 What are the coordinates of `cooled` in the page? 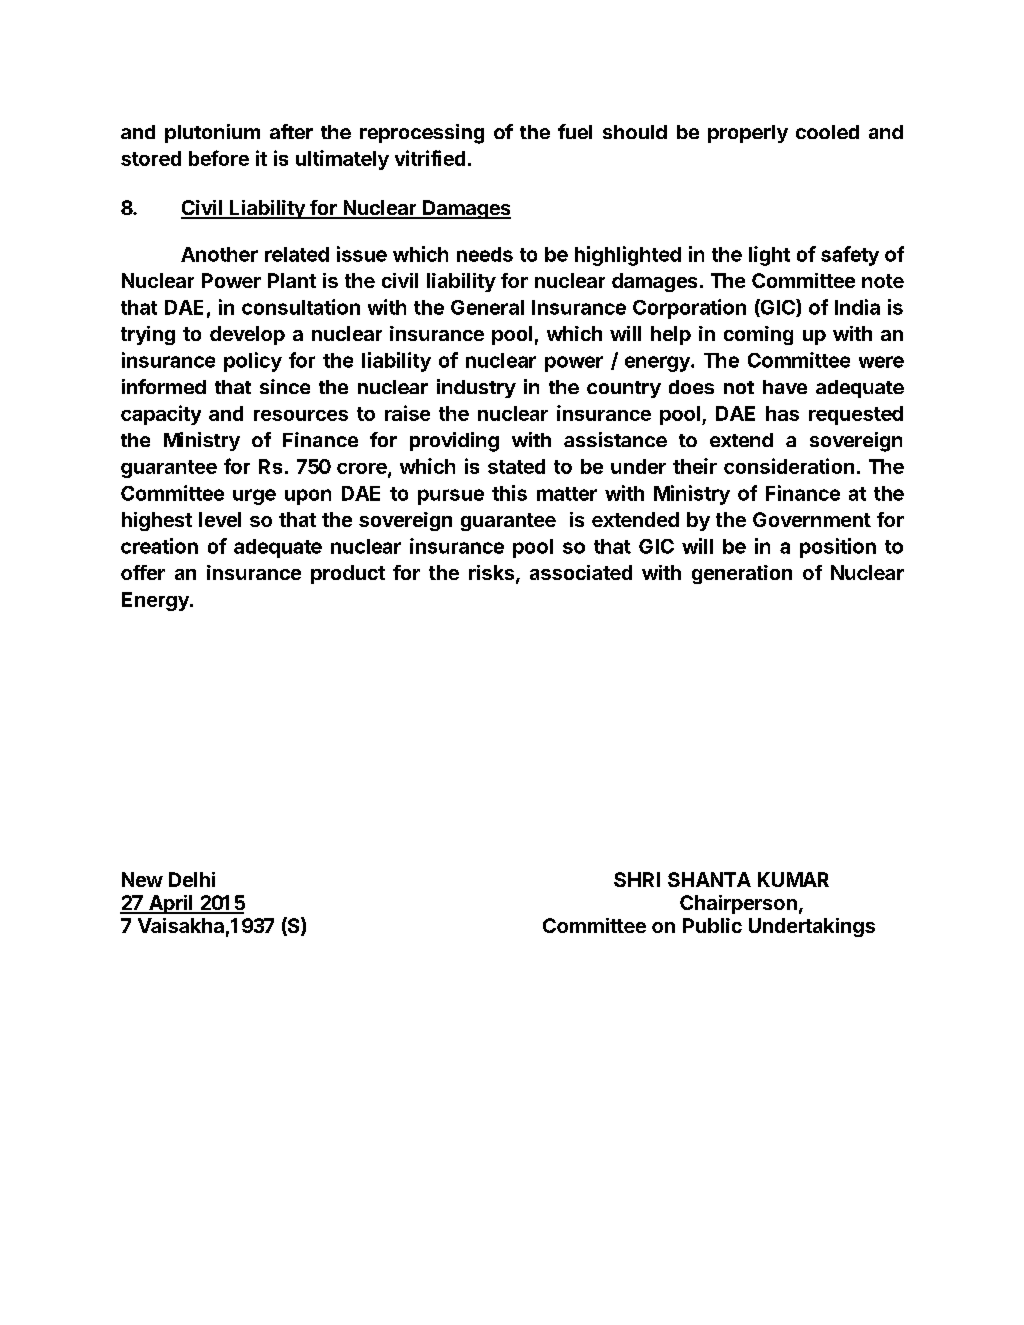 It's located at (827, 132).
